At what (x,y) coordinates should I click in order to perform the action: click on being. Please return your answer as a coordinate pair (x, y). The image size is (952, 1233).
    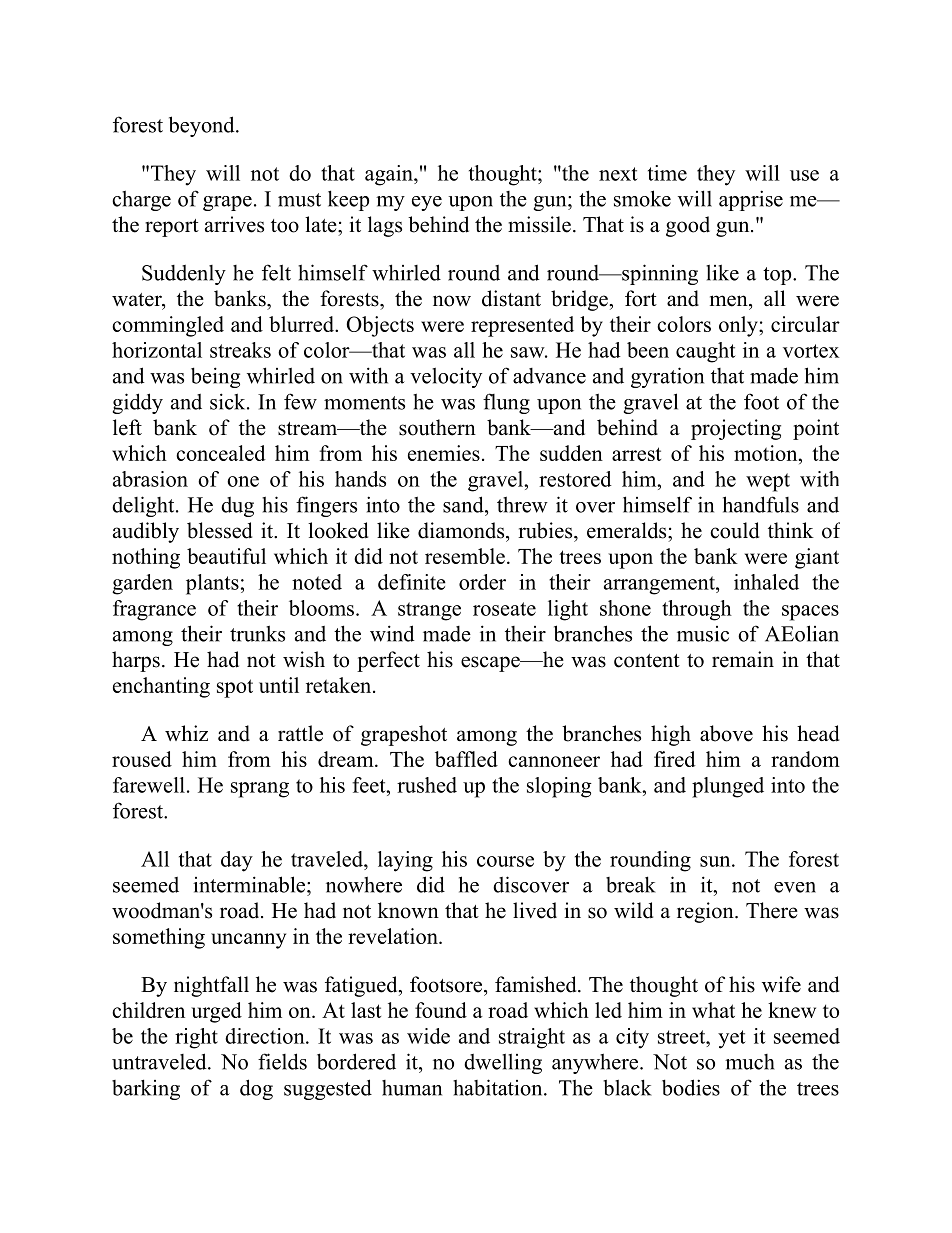
    Looking at the image, I should click on (215, 377).
